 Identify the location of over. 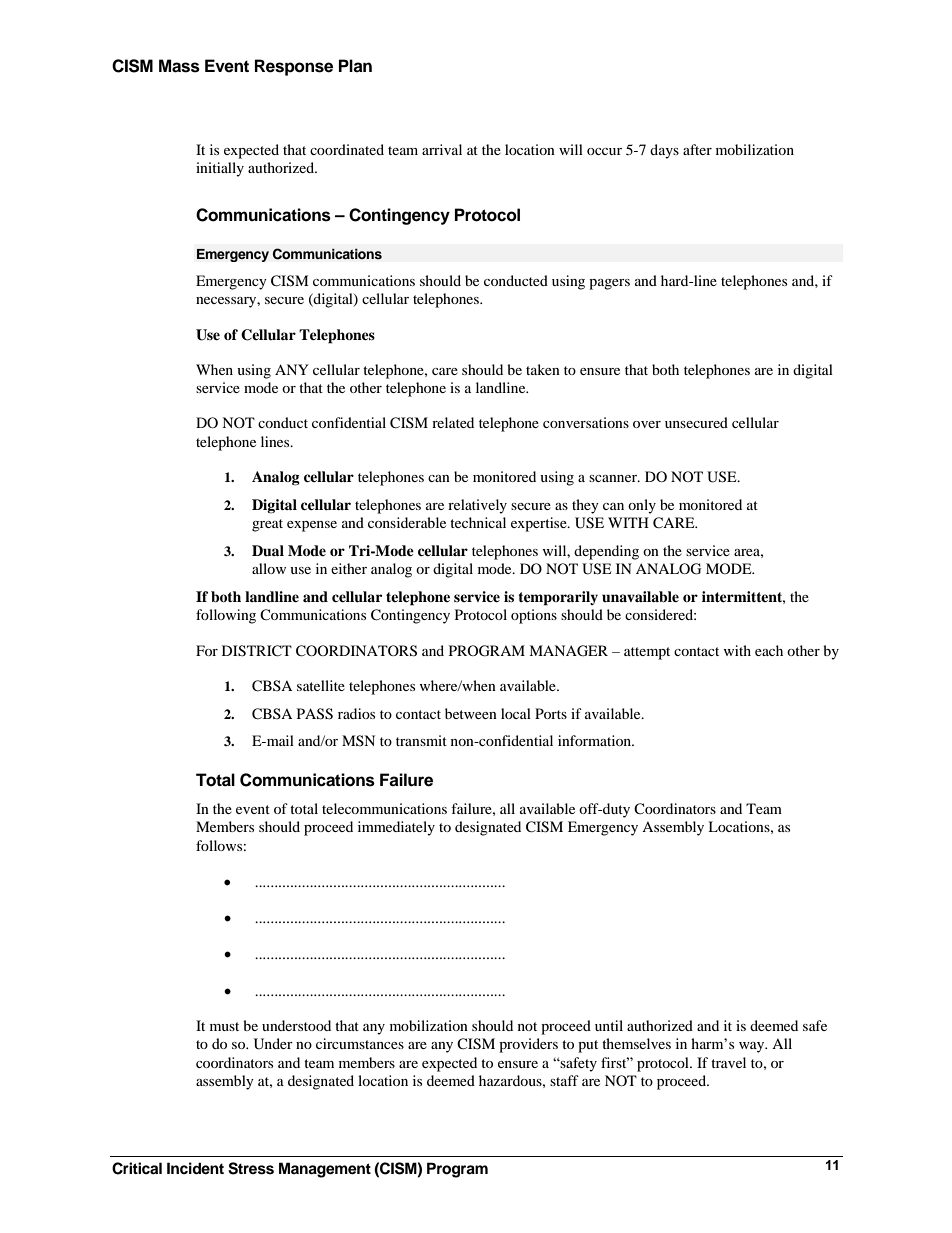
(647, 424).
